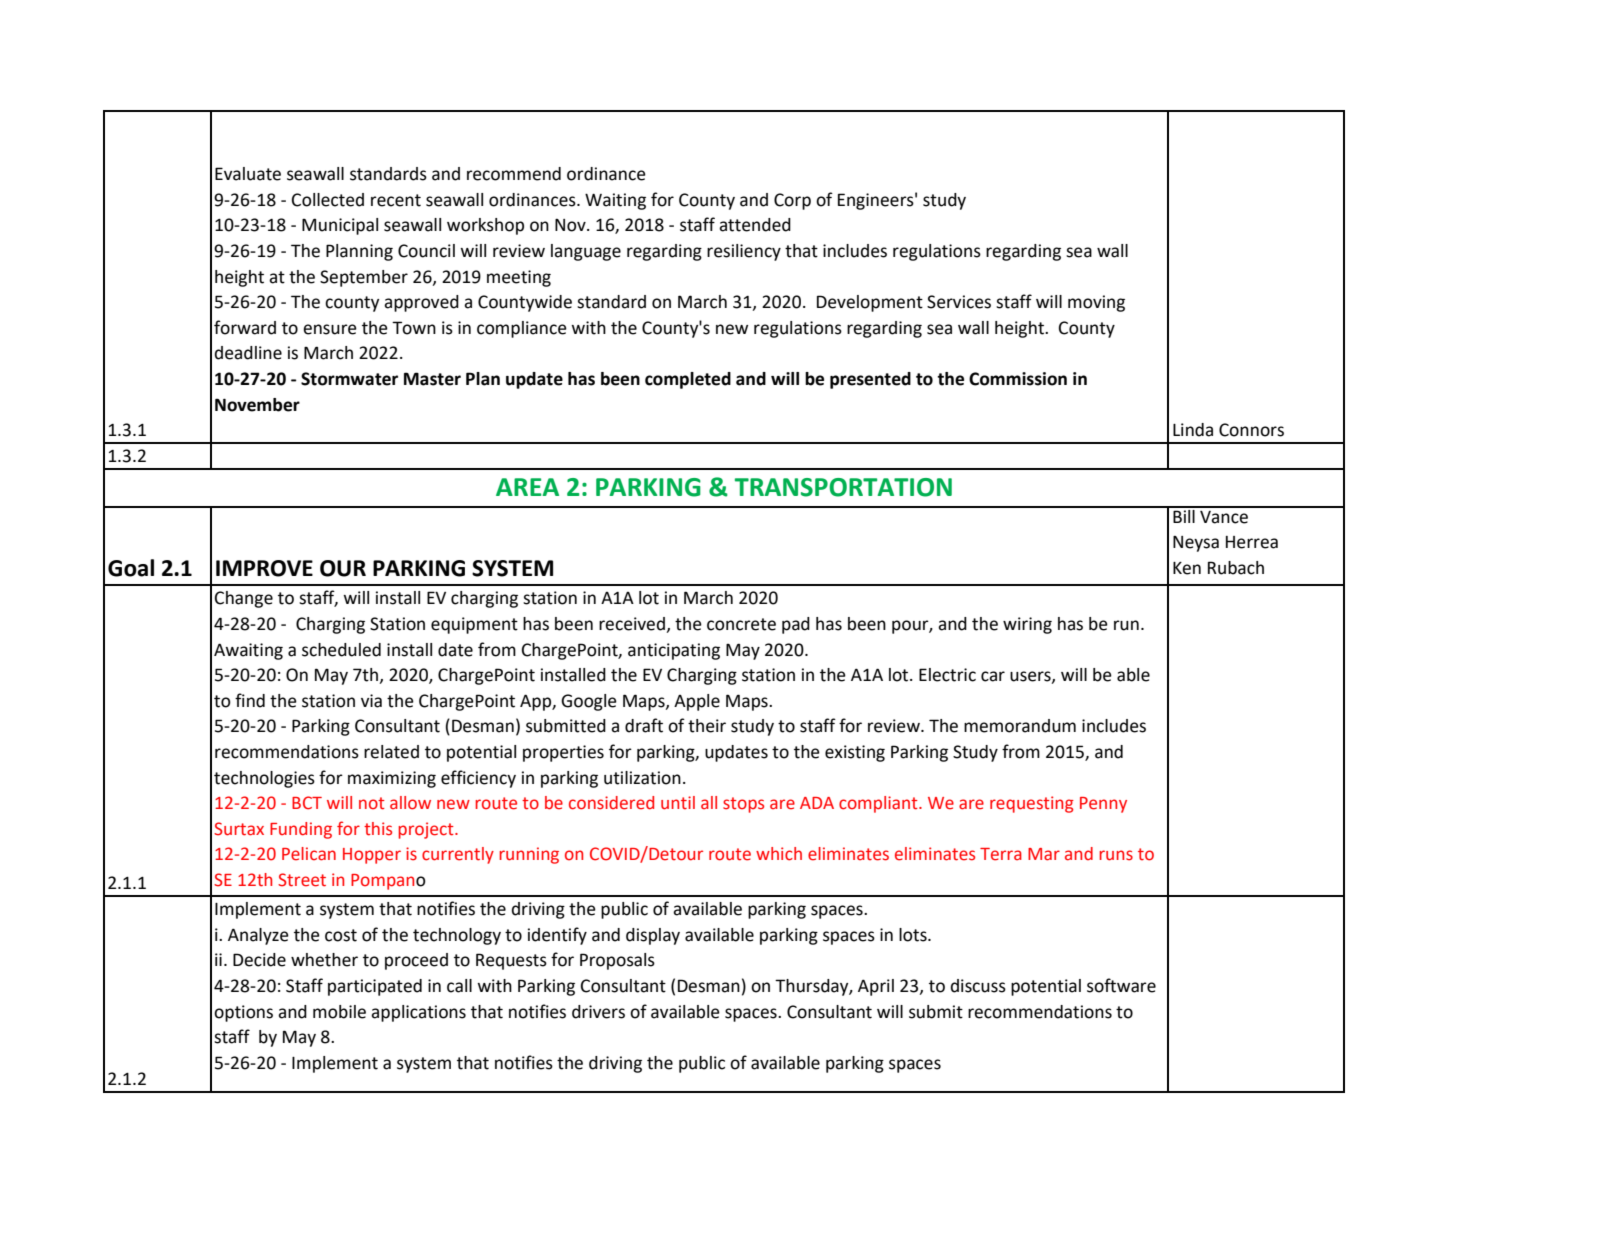 The image size is (1610, 1244). What do you see at coordinates (264, 779) in the screenshot?
I see `technologies` at bounding box center [264, 779].
